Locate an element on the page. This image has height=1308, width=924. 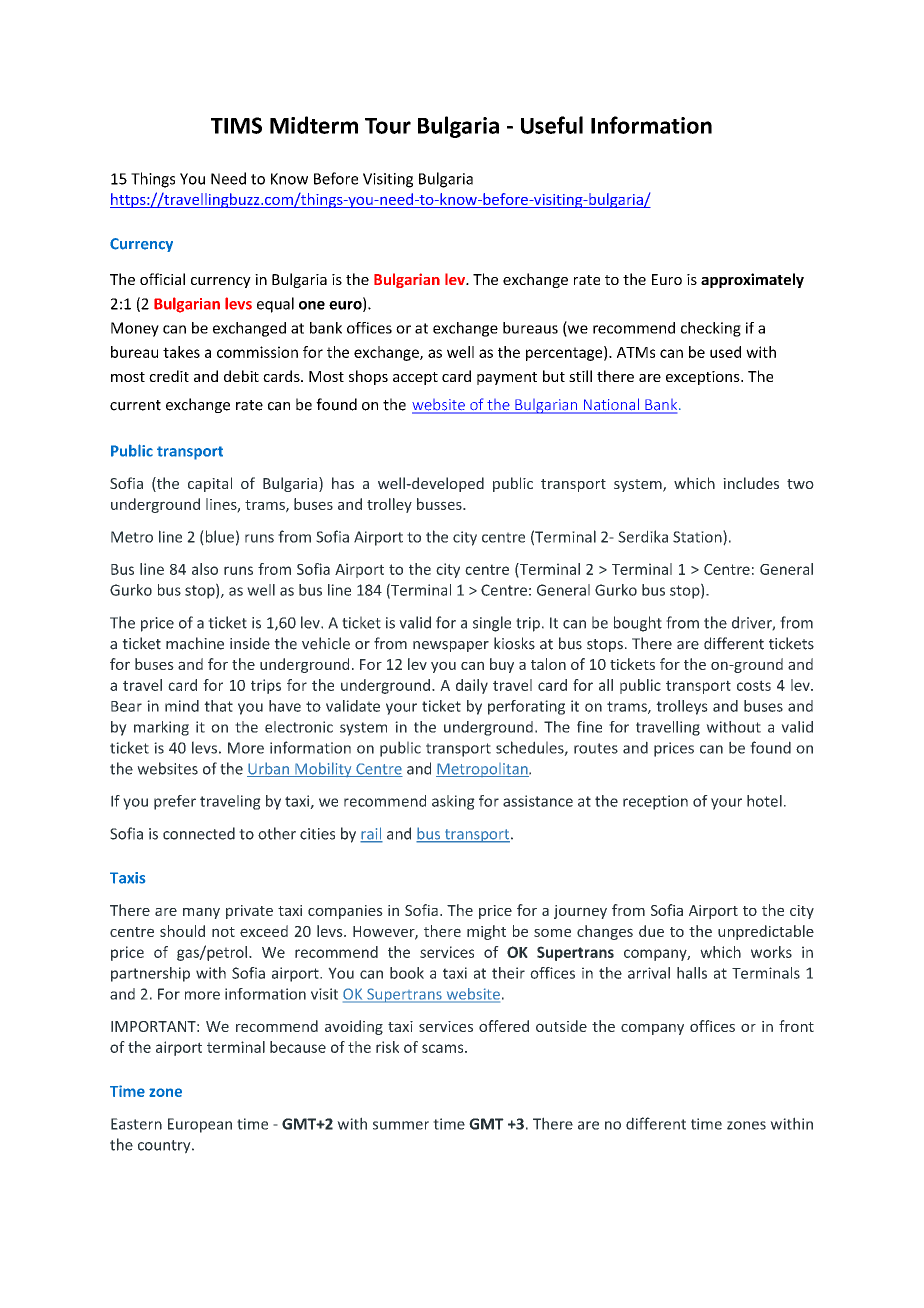
includes is located at coordinates (751, 483).
